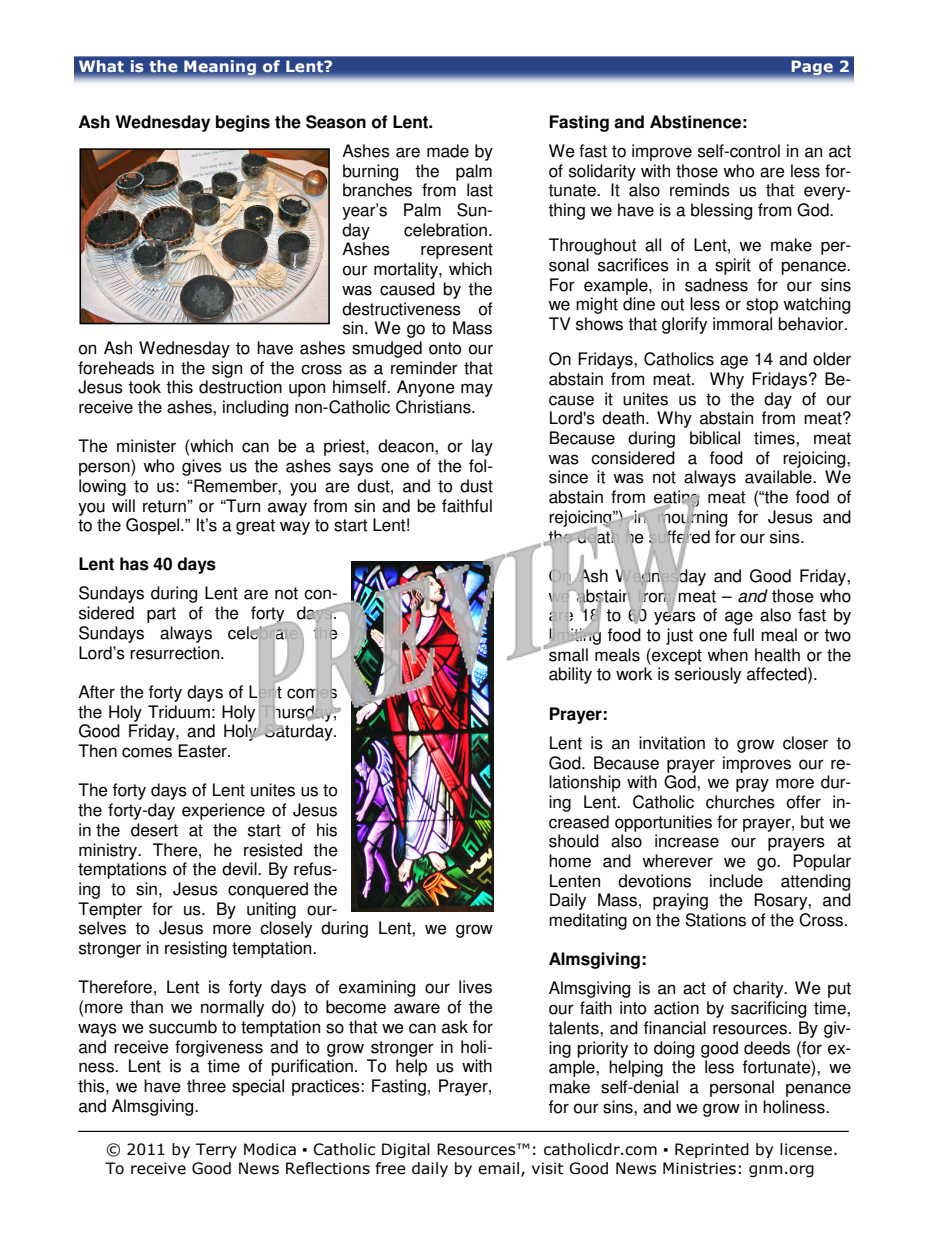  I want to click on ability, so click(570, 675).
